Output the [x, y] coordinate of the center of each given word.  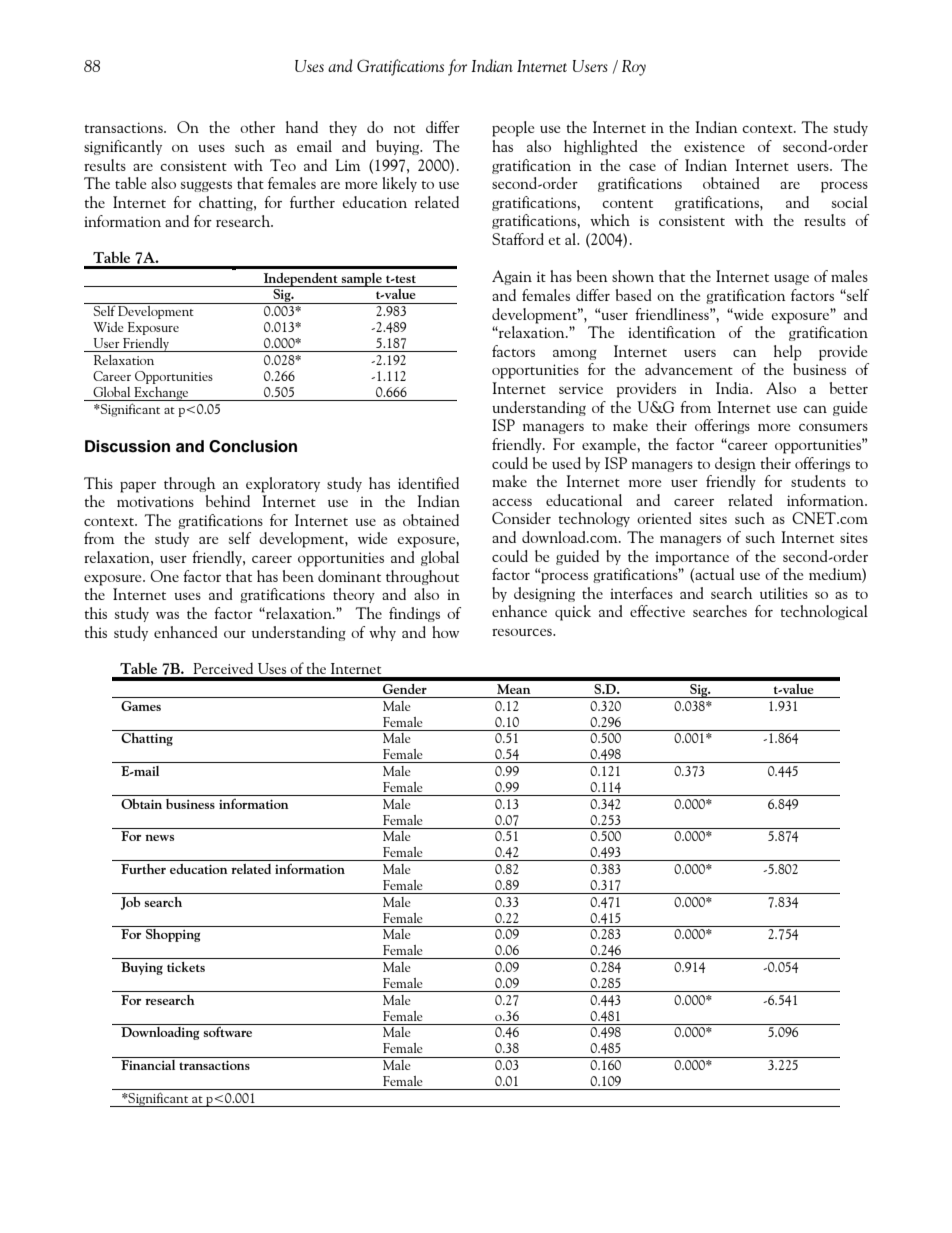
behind [228, 501]
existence [714, 146]
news [159, 838]
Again [512, 277]
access [512, 502]
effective [657, 611]
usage [791, 280]
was [167, 615]
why [382, 633]
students [818, 481]
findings [414, 614]
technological [824, 612]
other [257, 127]
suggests [206, 186]
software [227, 1032]
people [513, 129]
